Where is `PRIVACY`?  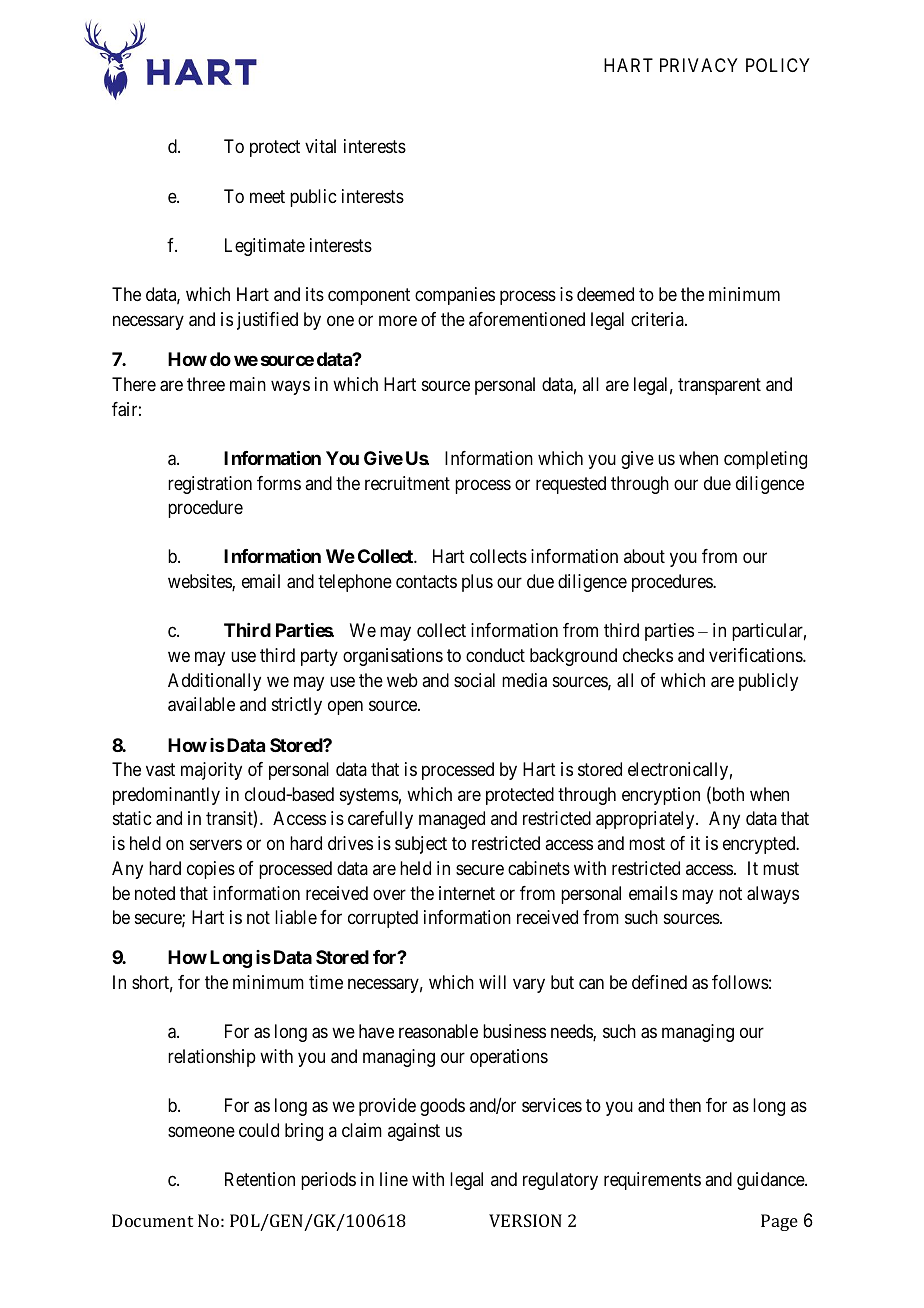 PRIVACY is located at coordinates (699, 65).
